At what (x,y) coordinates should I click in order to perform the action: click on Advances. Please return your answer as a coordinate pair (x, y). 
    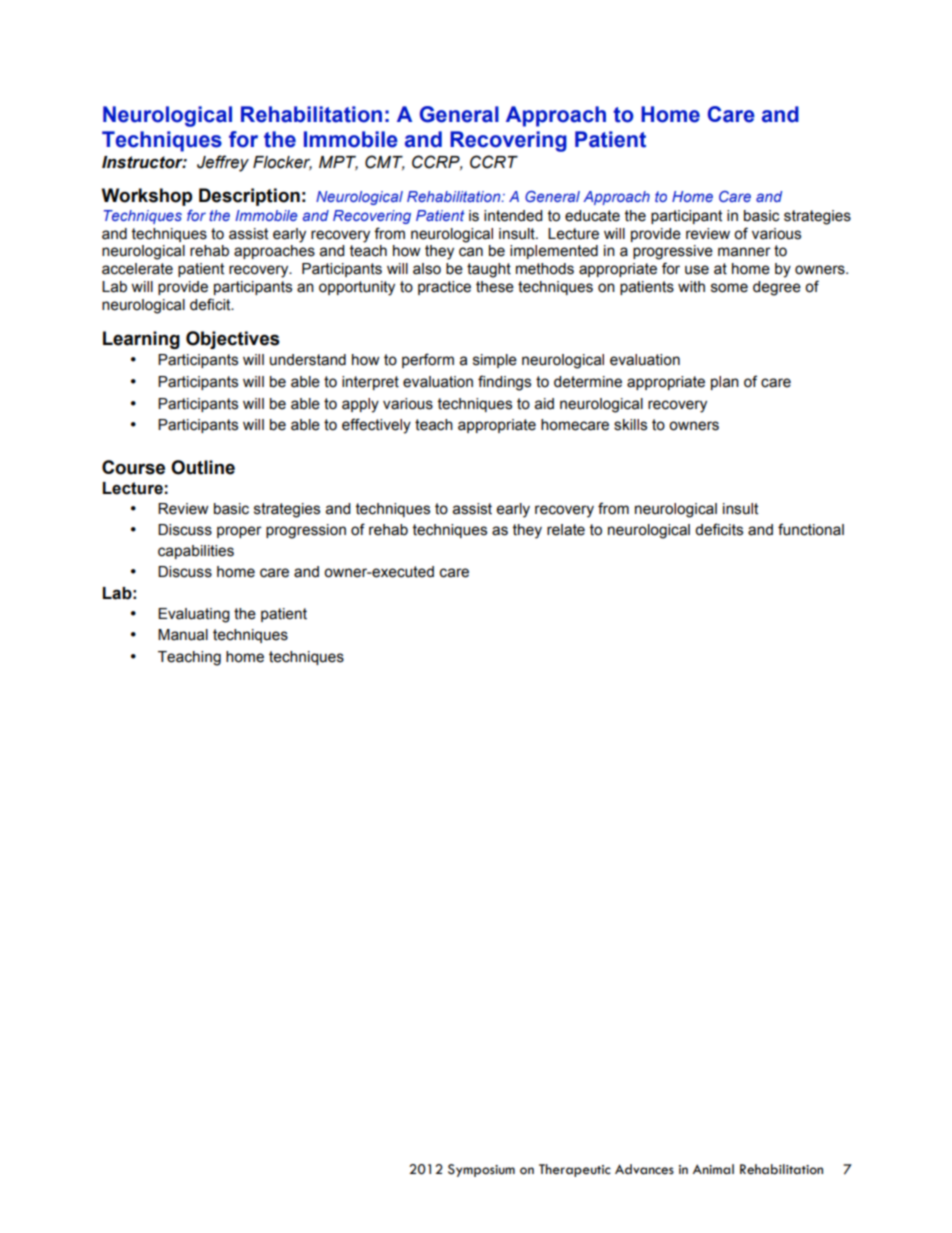
    Looking at the image, I should click on (644, 1169).
